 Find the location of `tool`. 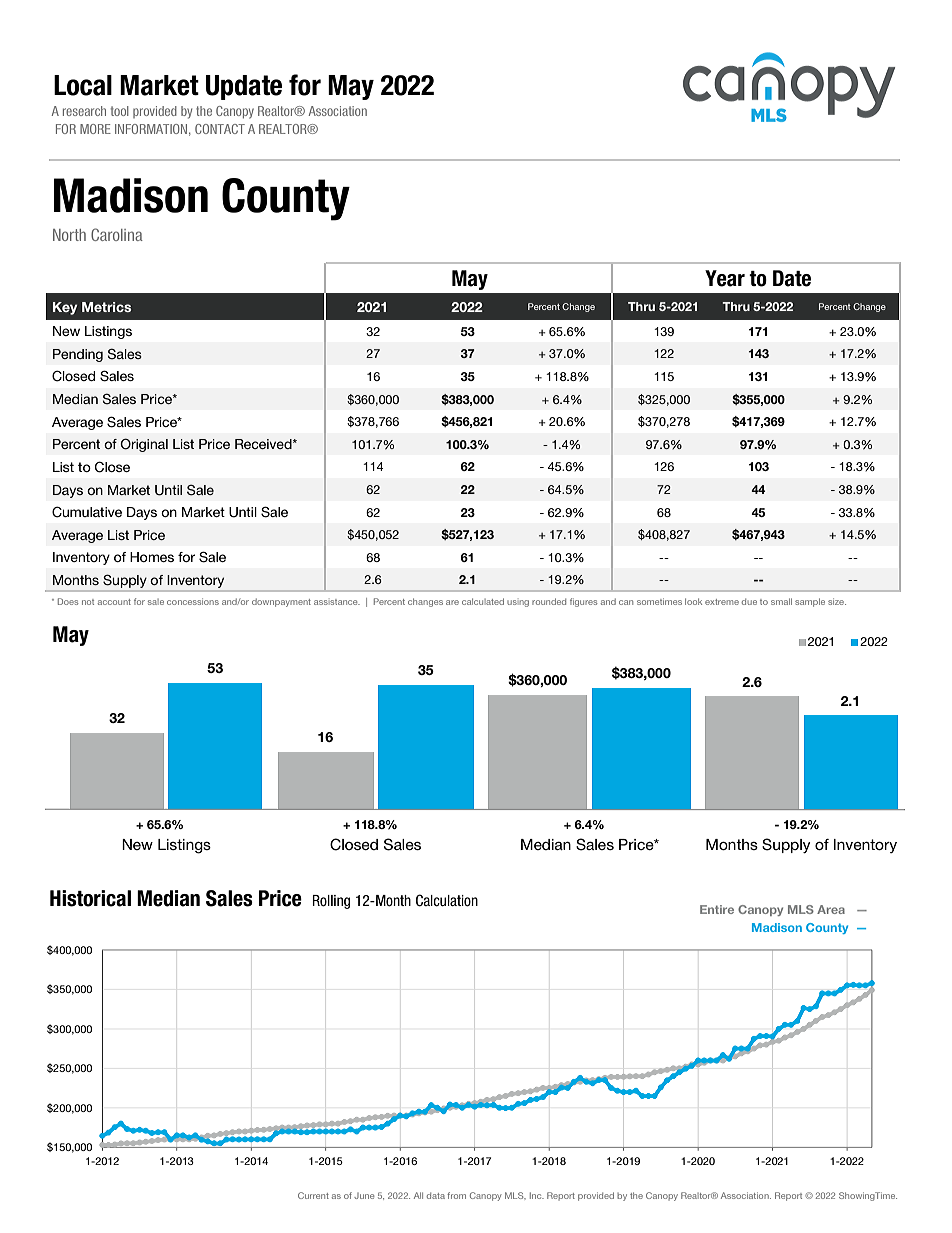

tool is located at coordinates (120, 111).
